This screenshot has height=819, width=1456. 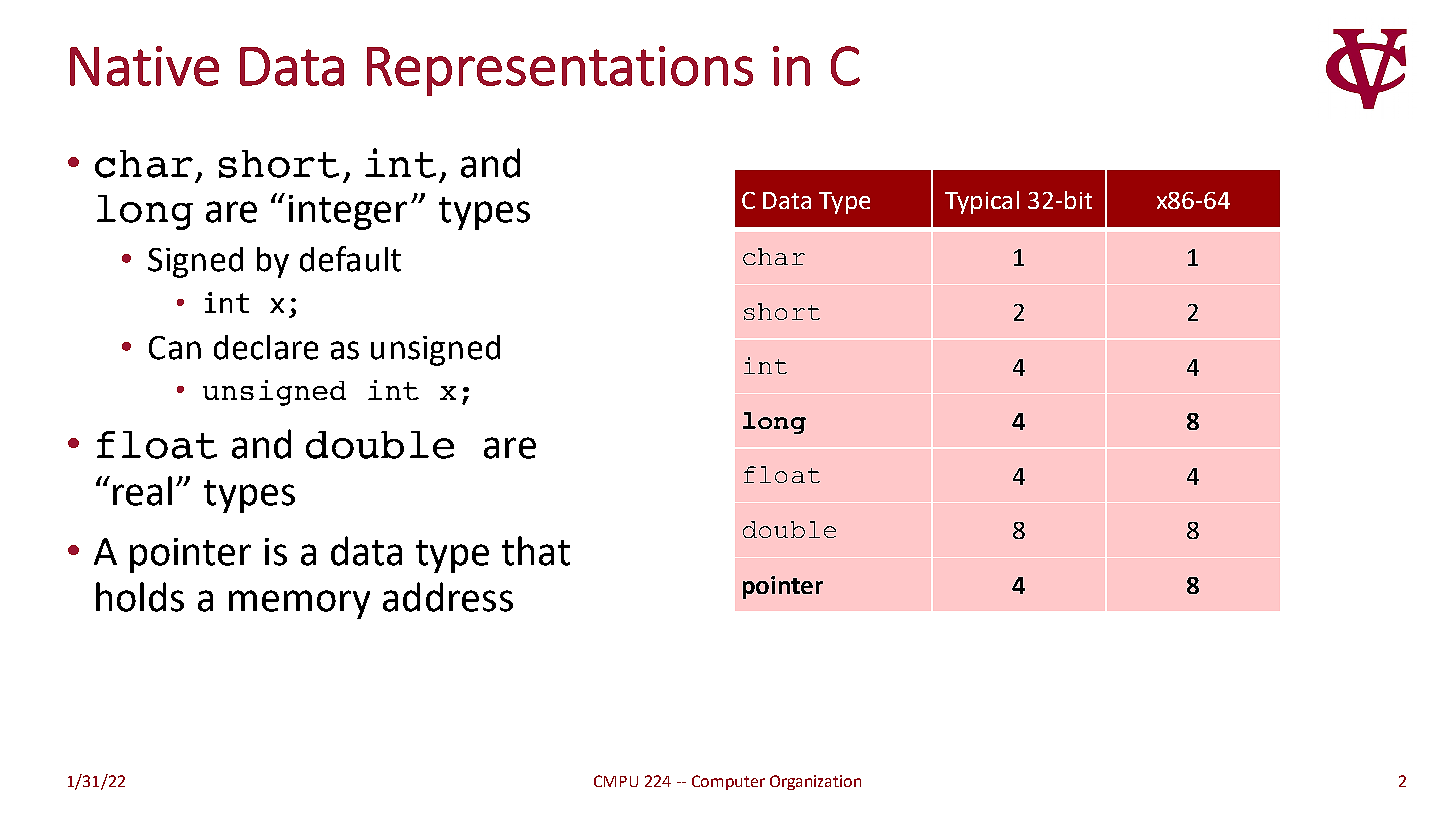 I want to click on real, so click(x=142, y=491).
